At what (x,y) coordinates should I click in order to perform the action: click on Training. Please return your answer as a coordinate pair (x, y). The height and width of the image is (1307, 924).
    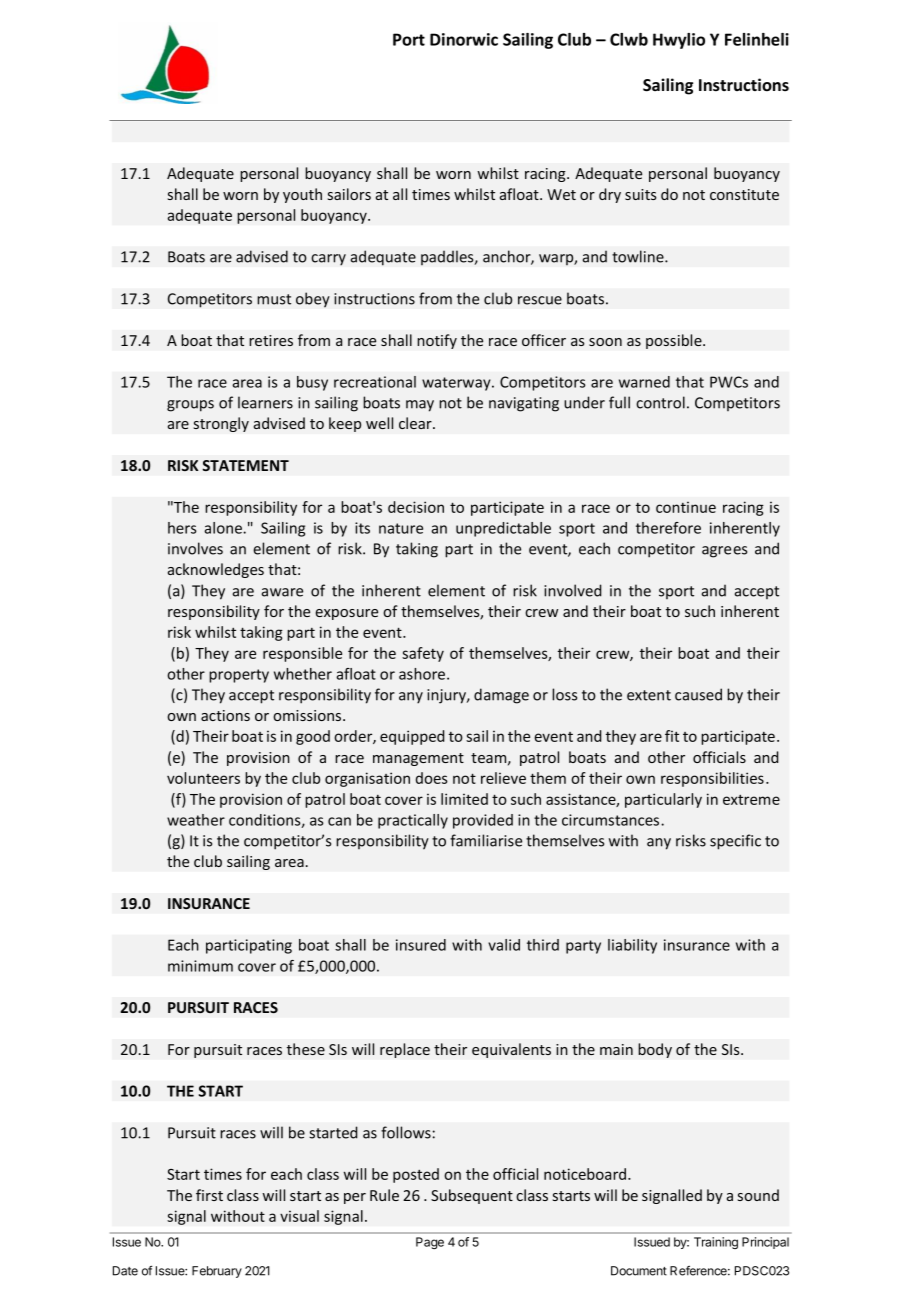
    Looking at the image, I should click on (716, 1243).
